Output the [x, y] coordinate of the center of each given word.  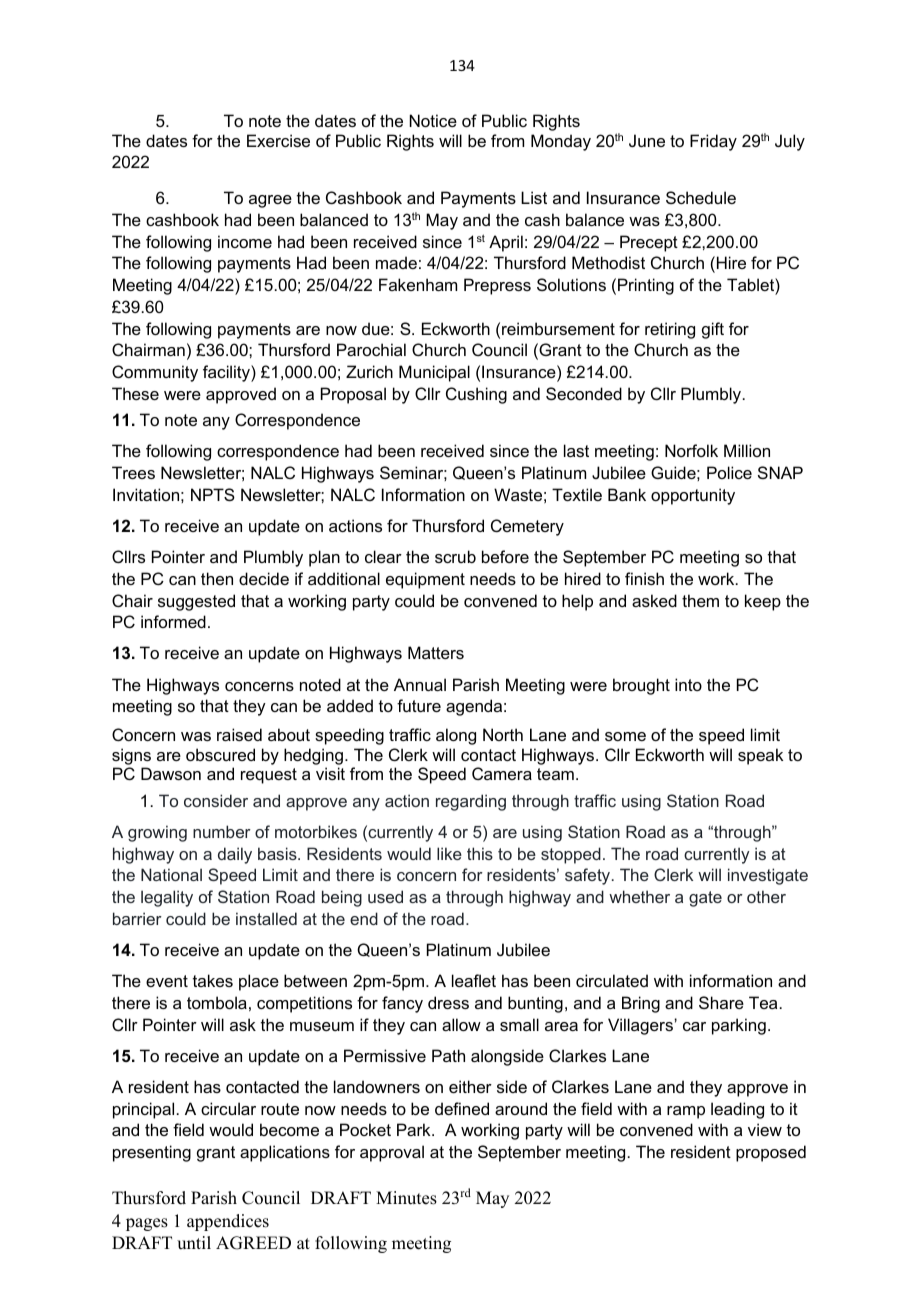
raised [239, 734]
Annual [420, 684]
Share [721, 1002]
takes [213, 980]
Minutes [406, 1198]
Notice [433, 120]
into [688, 684]
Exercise [278, 140]
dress [448, 1002]
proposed [771, 1153]
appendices [228, 1222]
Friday [713, 142]
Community [155, 373]
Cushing [476, 395]
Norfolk [691, 450]
